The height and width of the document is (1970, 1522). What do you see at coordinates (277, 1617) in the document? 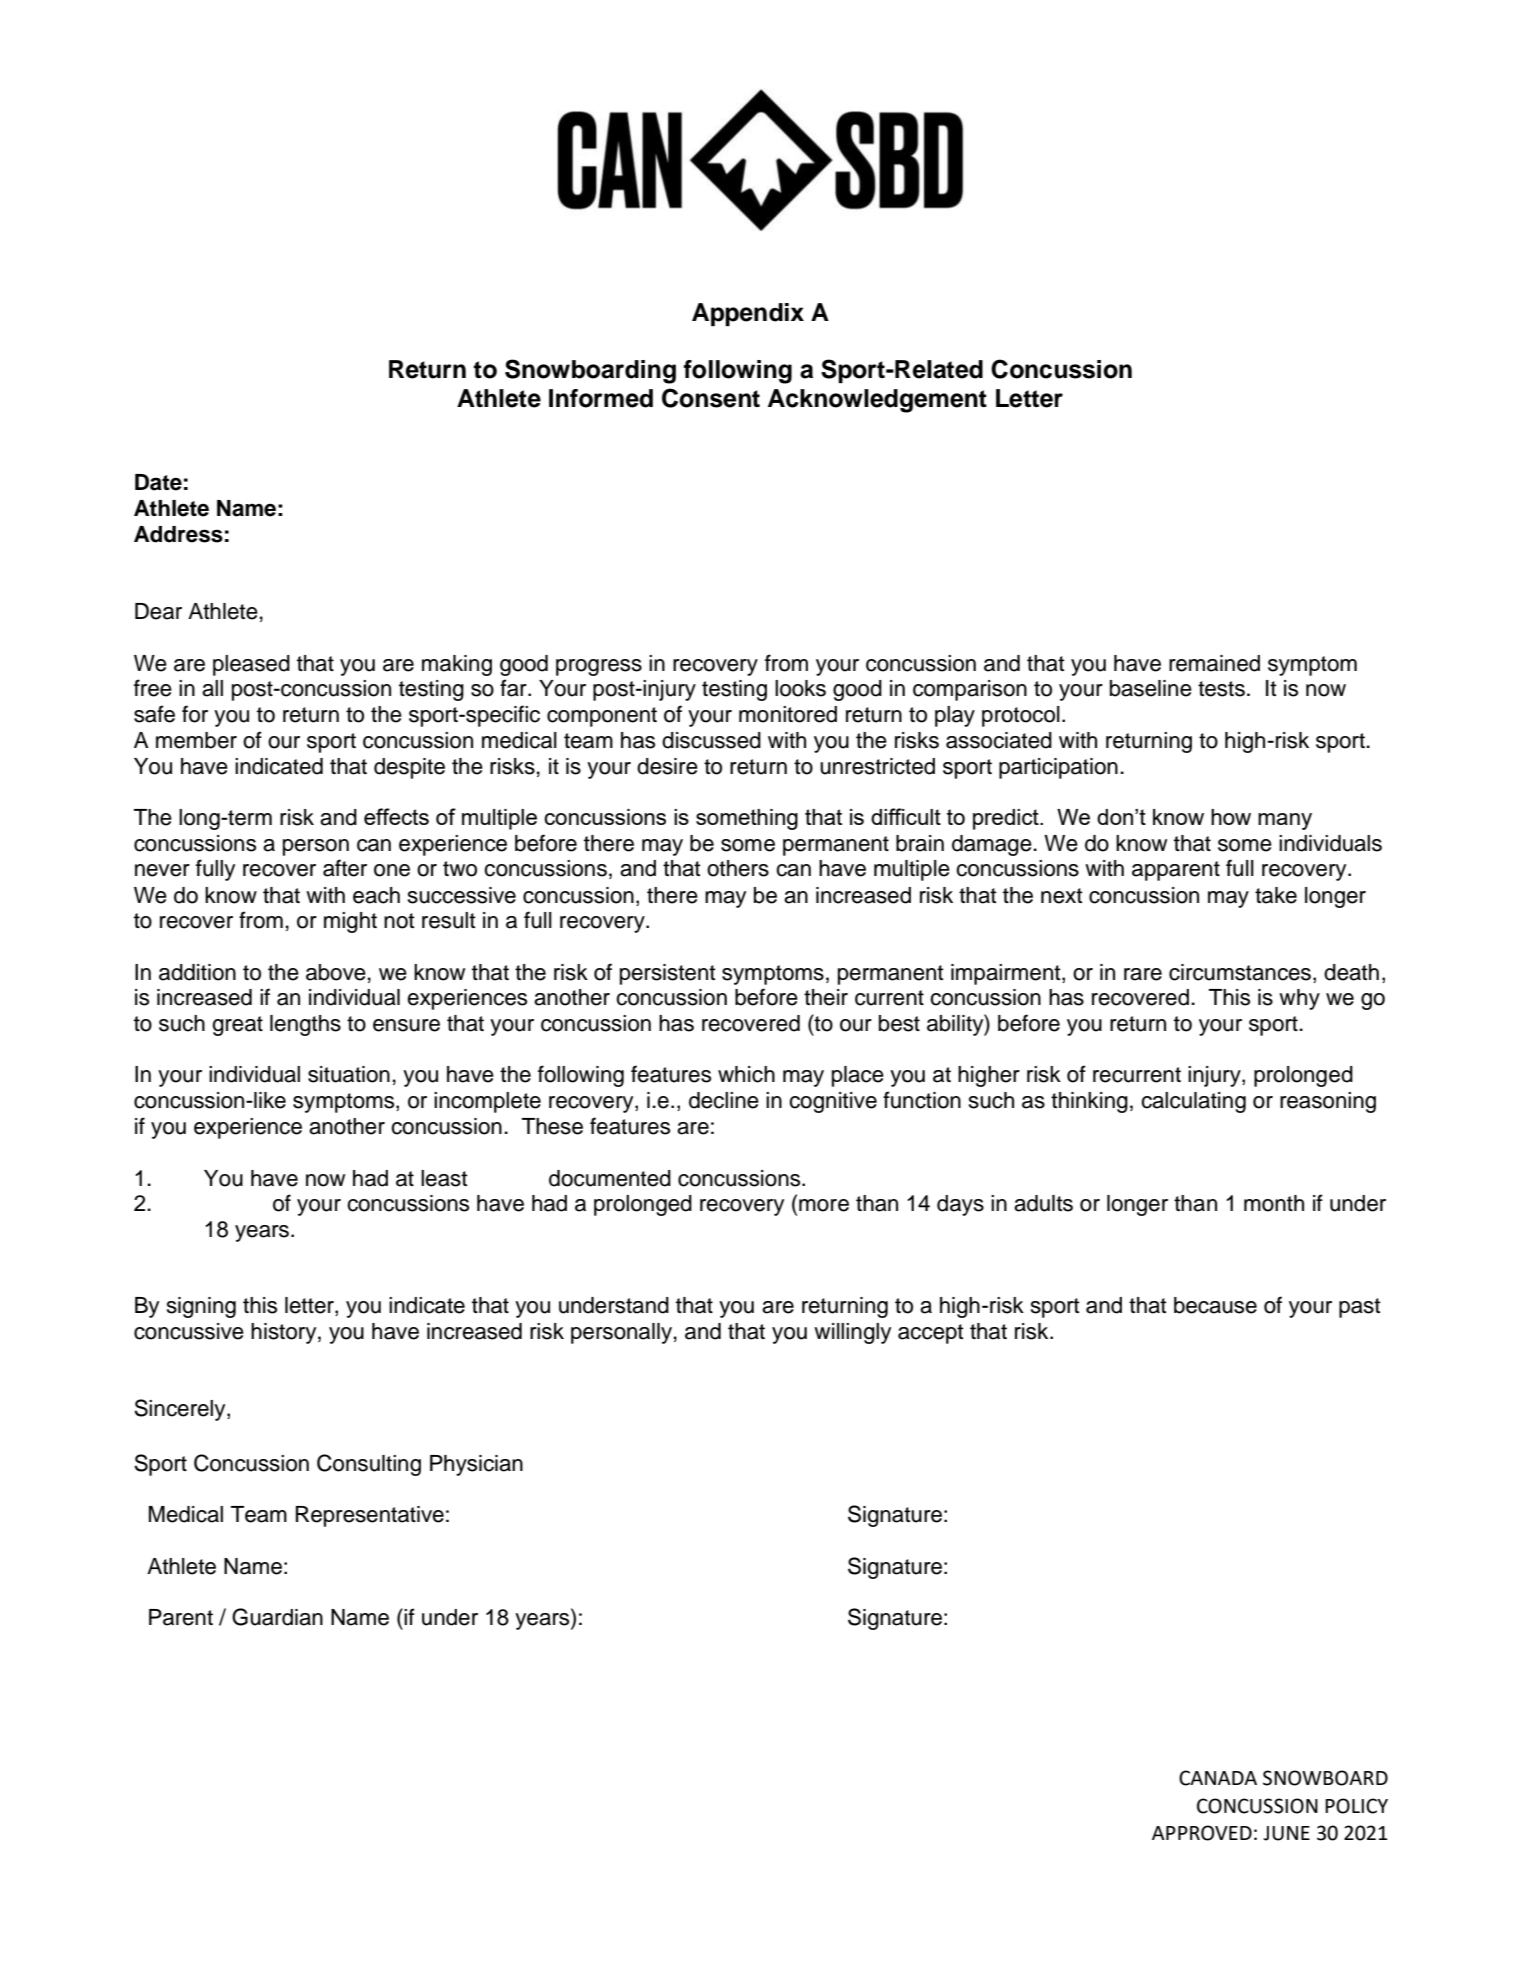
I see `Guardian` at bounding box center [277, 1617].
